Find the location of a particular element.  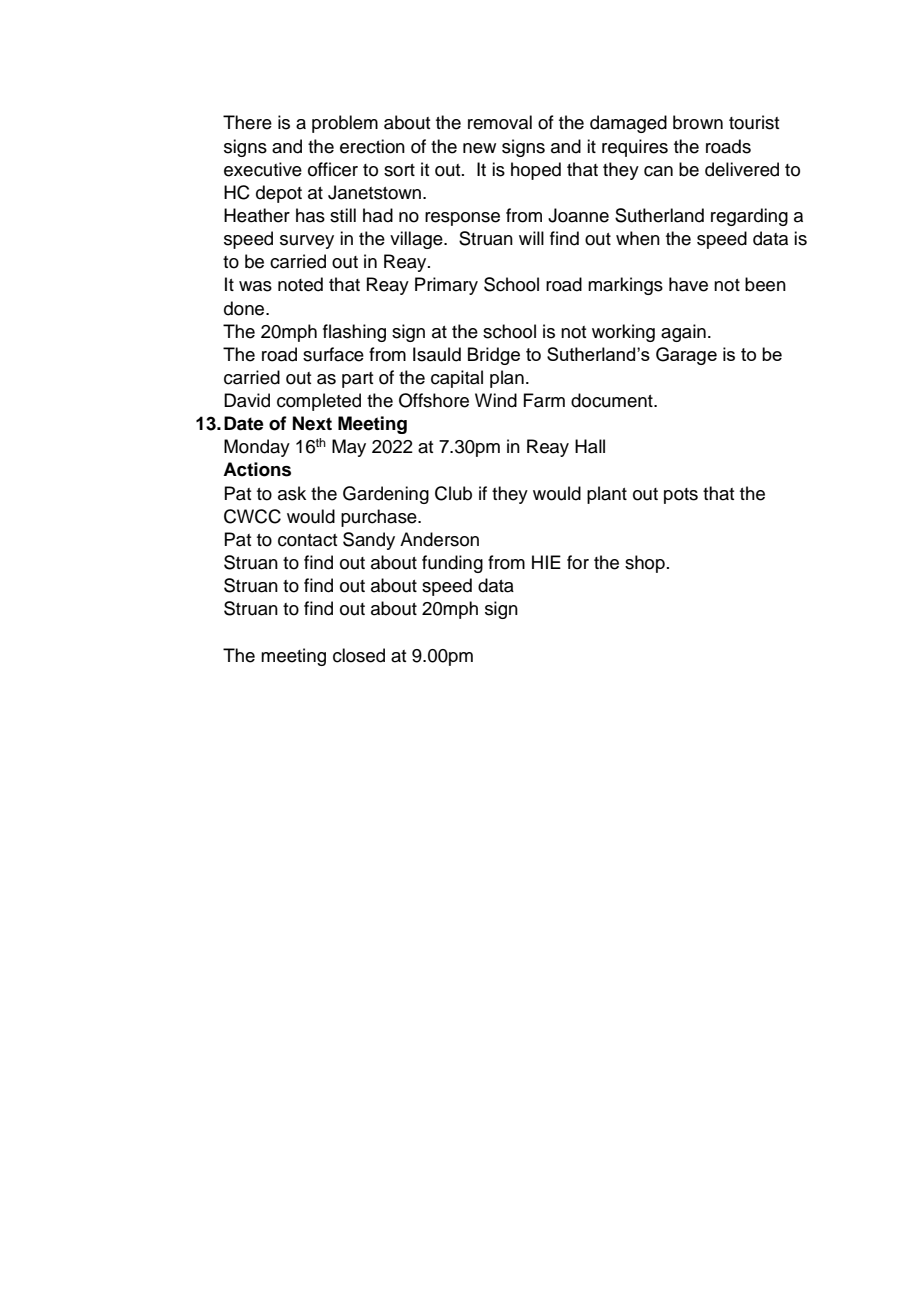

problem is located at coordinates (345, 124).
